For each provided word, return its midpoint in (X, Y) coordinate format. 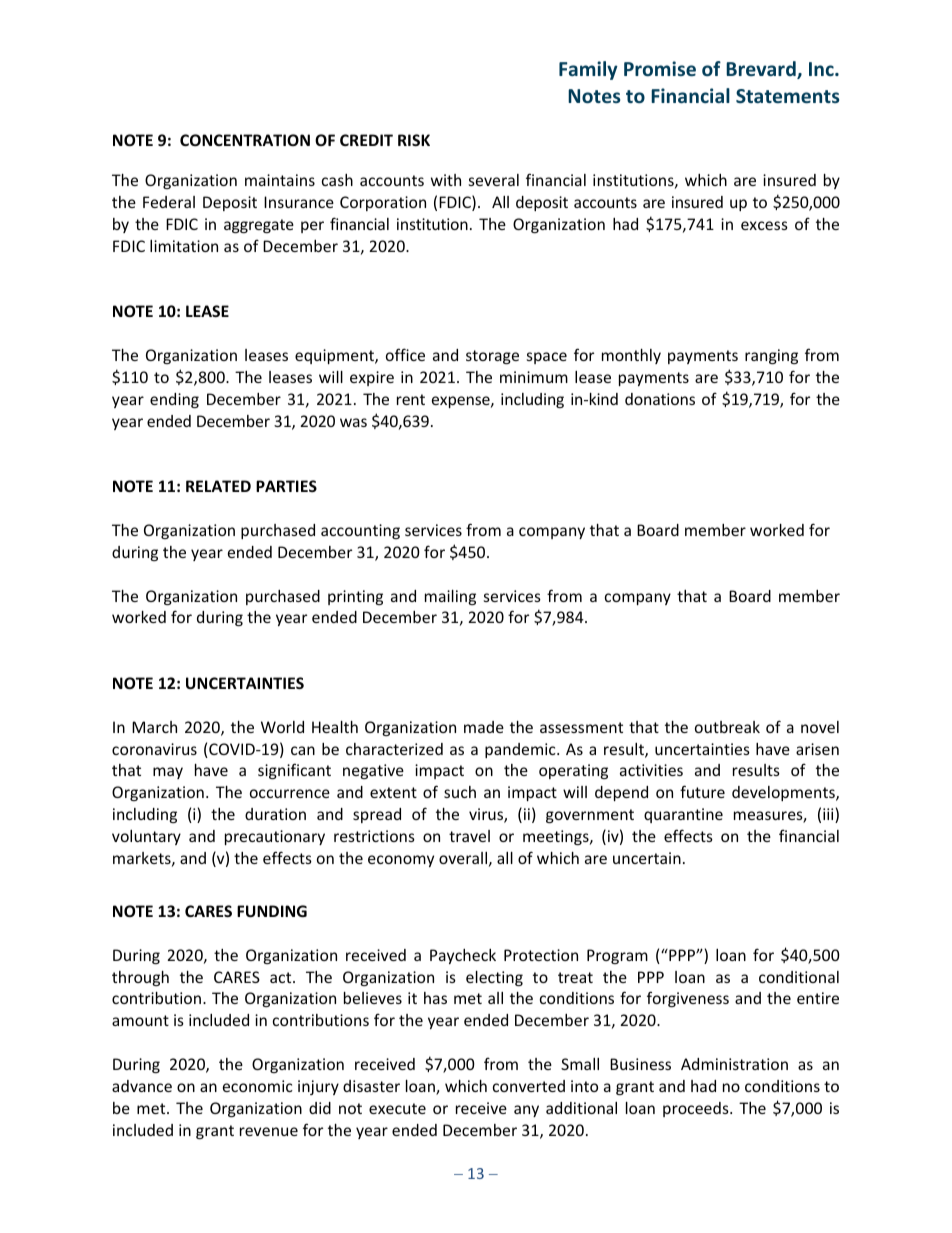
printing (355, 597)
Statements (787, 96)
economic (258, 1086)
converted (529, 1086)
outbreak (727, 727)
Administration (734, 1064)
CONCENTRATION (245, 140)
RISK (414, 140)
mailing (450, 597)
